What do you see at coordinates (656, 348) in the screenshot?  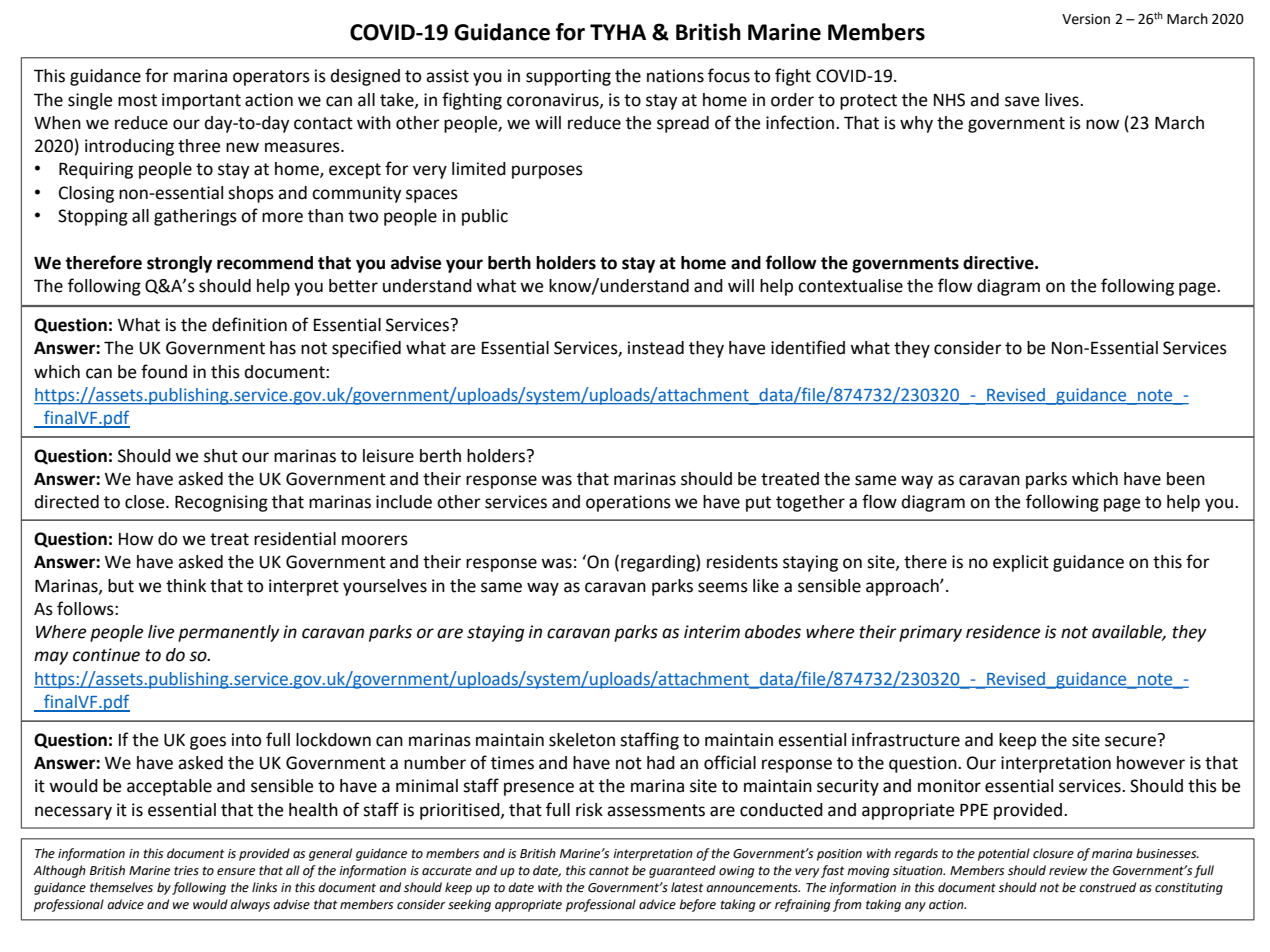 I see `instead` at bounding box center [656, 348].
